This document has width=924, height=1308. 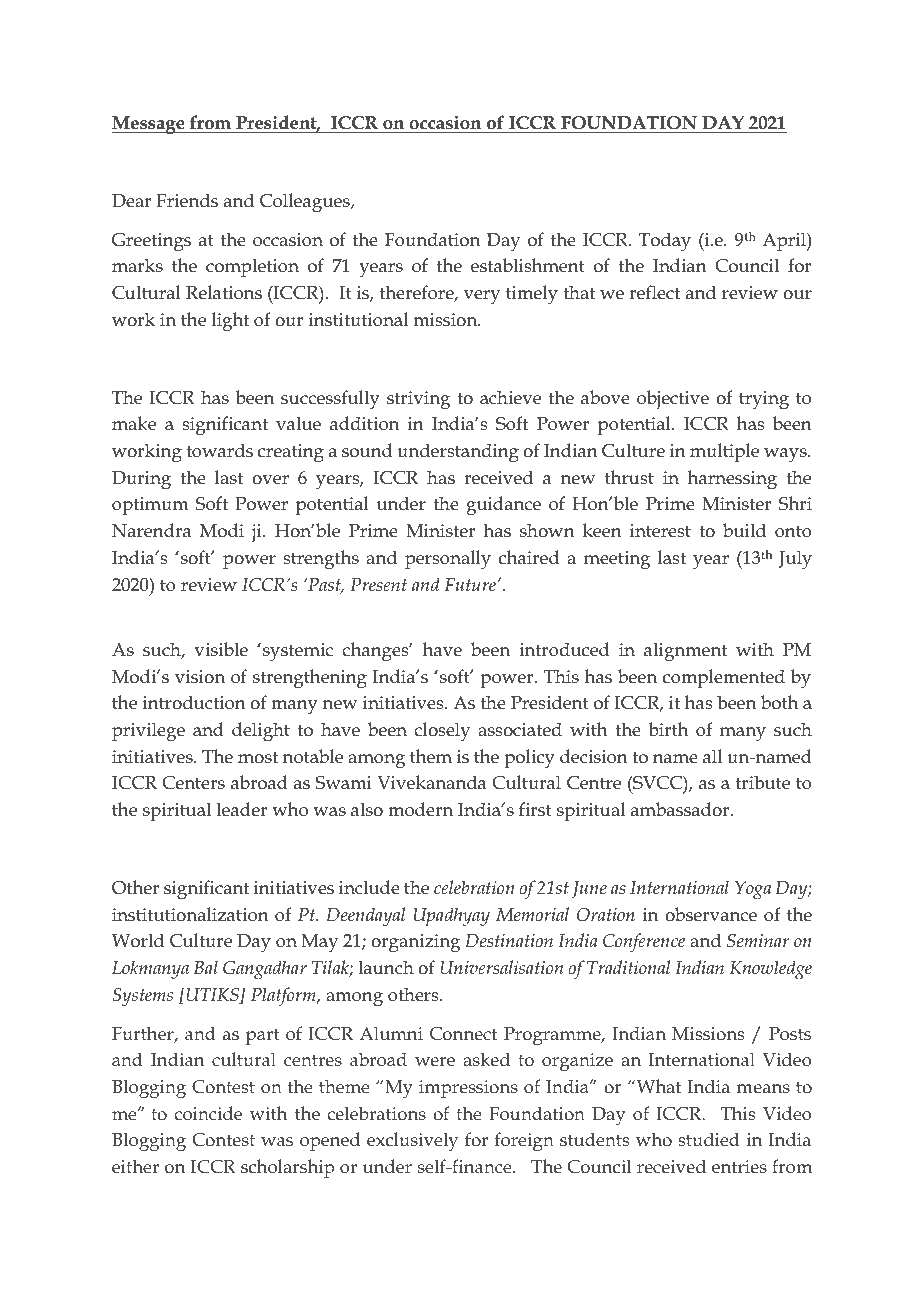 I want to click on Friends, so click(x=187, y=200).
